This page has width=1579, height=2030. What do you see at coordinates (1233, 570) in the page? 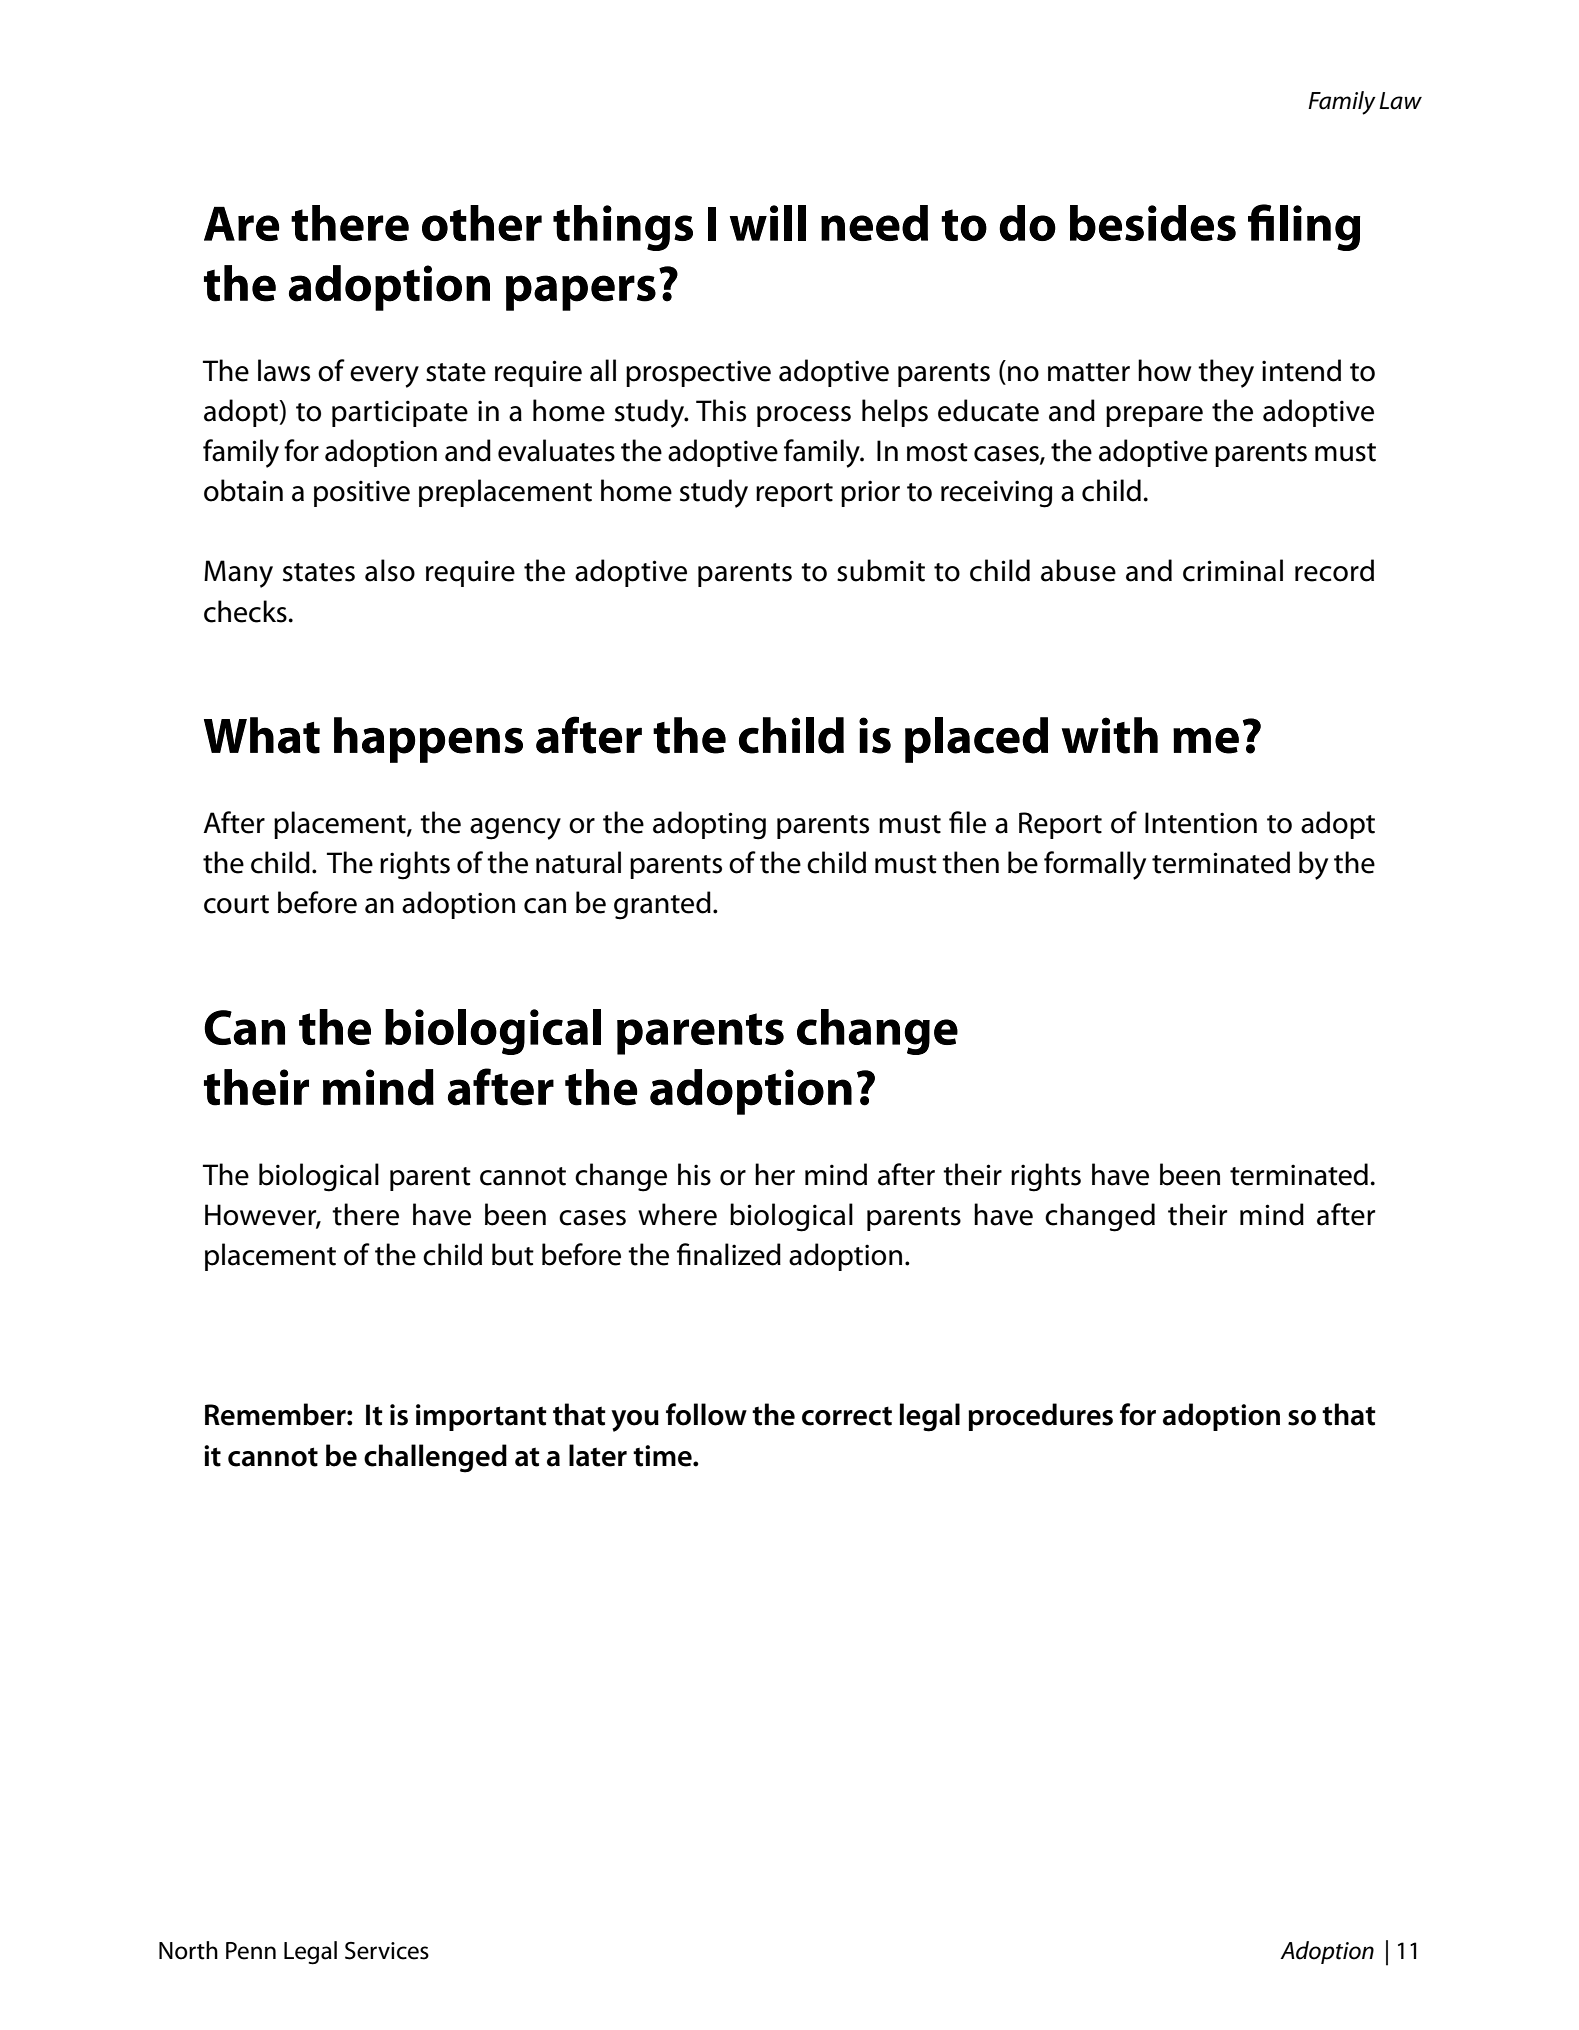
I see `criminal` at bounding box center [1233, 570].
